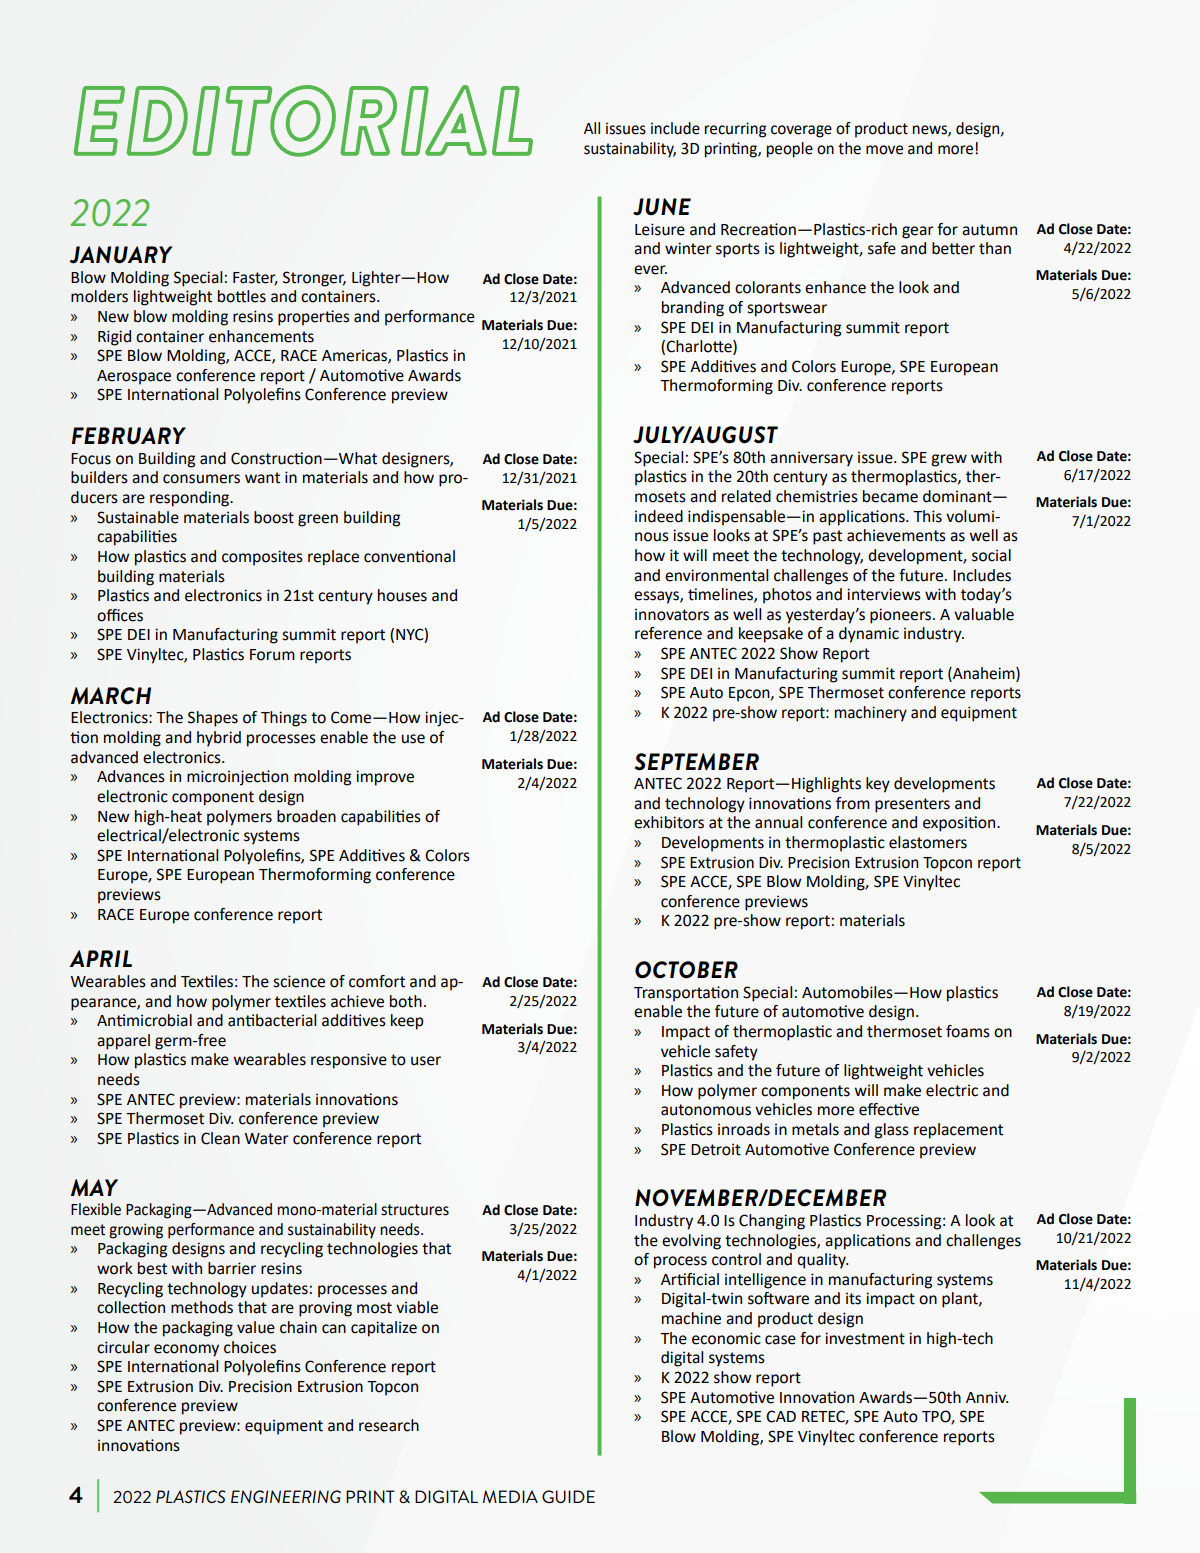 The height and width of the document is (1553, 1200). What do you see at coordinates (303, 121) in the document?
I see `EDITORIAL` at bounding box center [303, 121].
